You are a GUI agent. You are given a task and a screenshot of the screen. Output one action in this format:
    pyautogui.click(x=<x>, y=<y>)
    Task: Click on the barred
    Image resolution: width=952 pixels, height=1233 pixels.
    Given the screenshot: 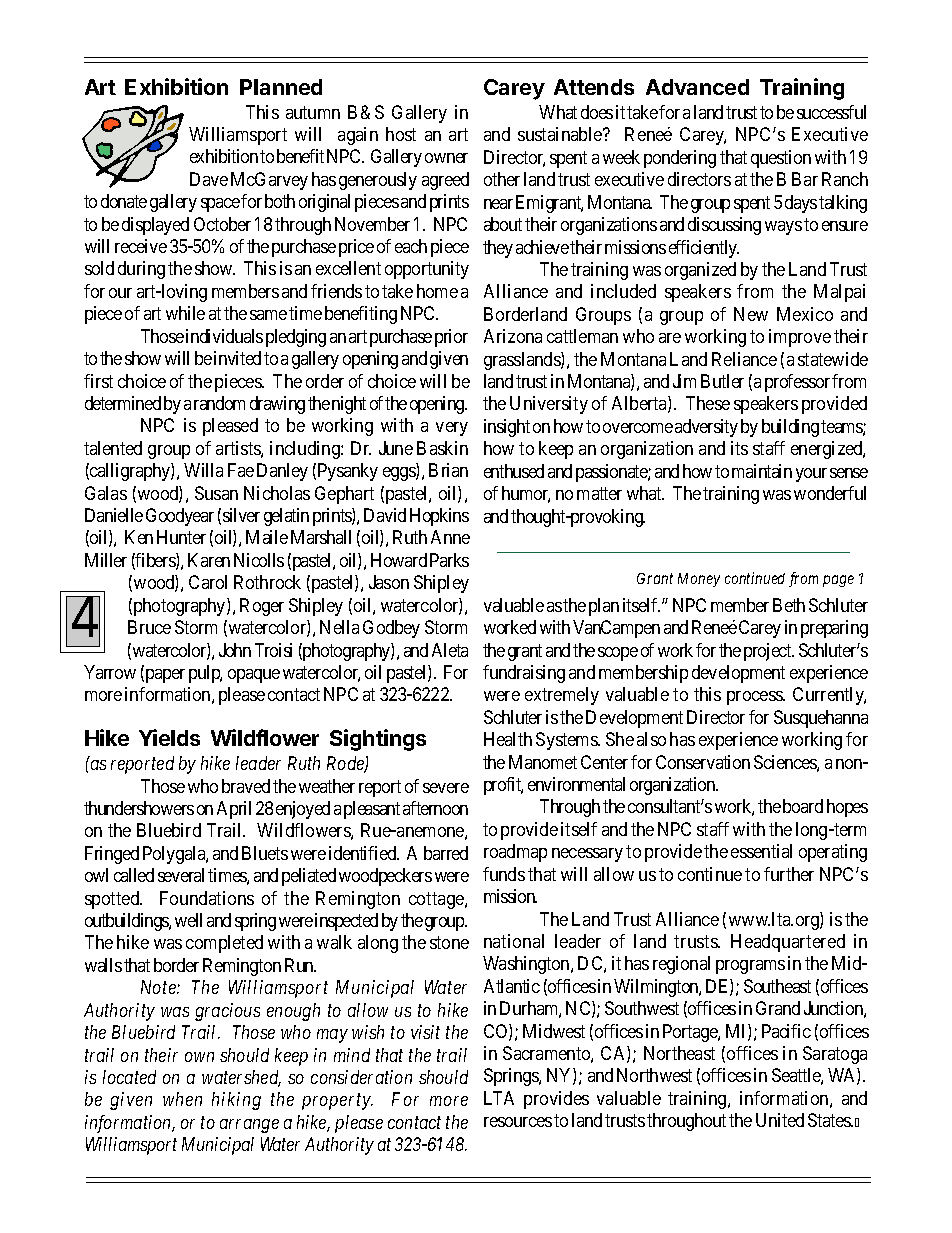 What is the action you would take?
    pyautogui.click(x=446, y=853)
